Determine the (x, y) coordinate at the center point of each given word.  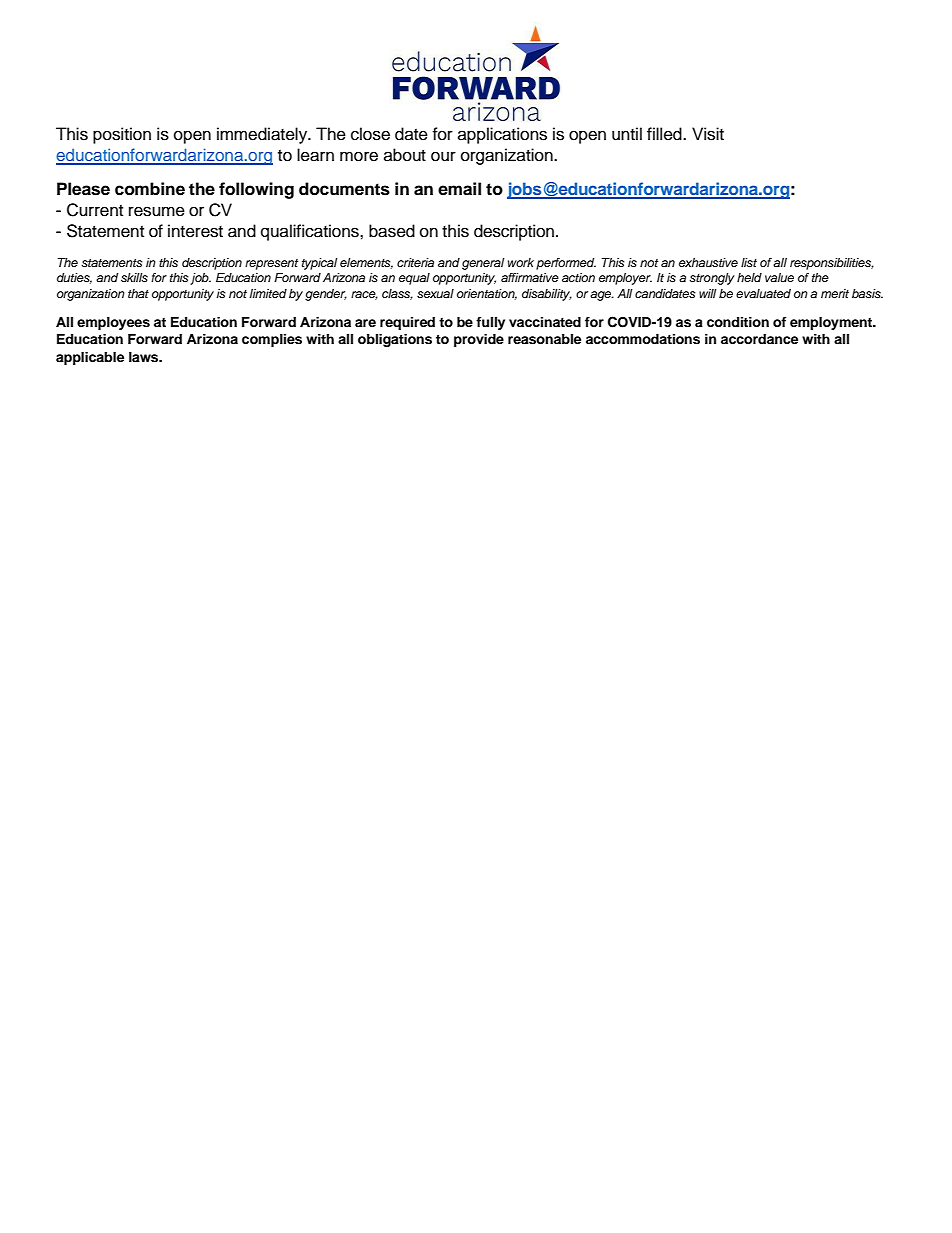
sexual (435, 293)
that (138, 293)
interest (195, 231)
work (521, 262)
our (443, 156)
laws (145, 357)
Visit (708, 134)
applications (502, 135)
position (122, 135)
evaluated (763, 293)
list (749, 262)
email (459, 189)
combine (150, 189)
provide (479, 340)
